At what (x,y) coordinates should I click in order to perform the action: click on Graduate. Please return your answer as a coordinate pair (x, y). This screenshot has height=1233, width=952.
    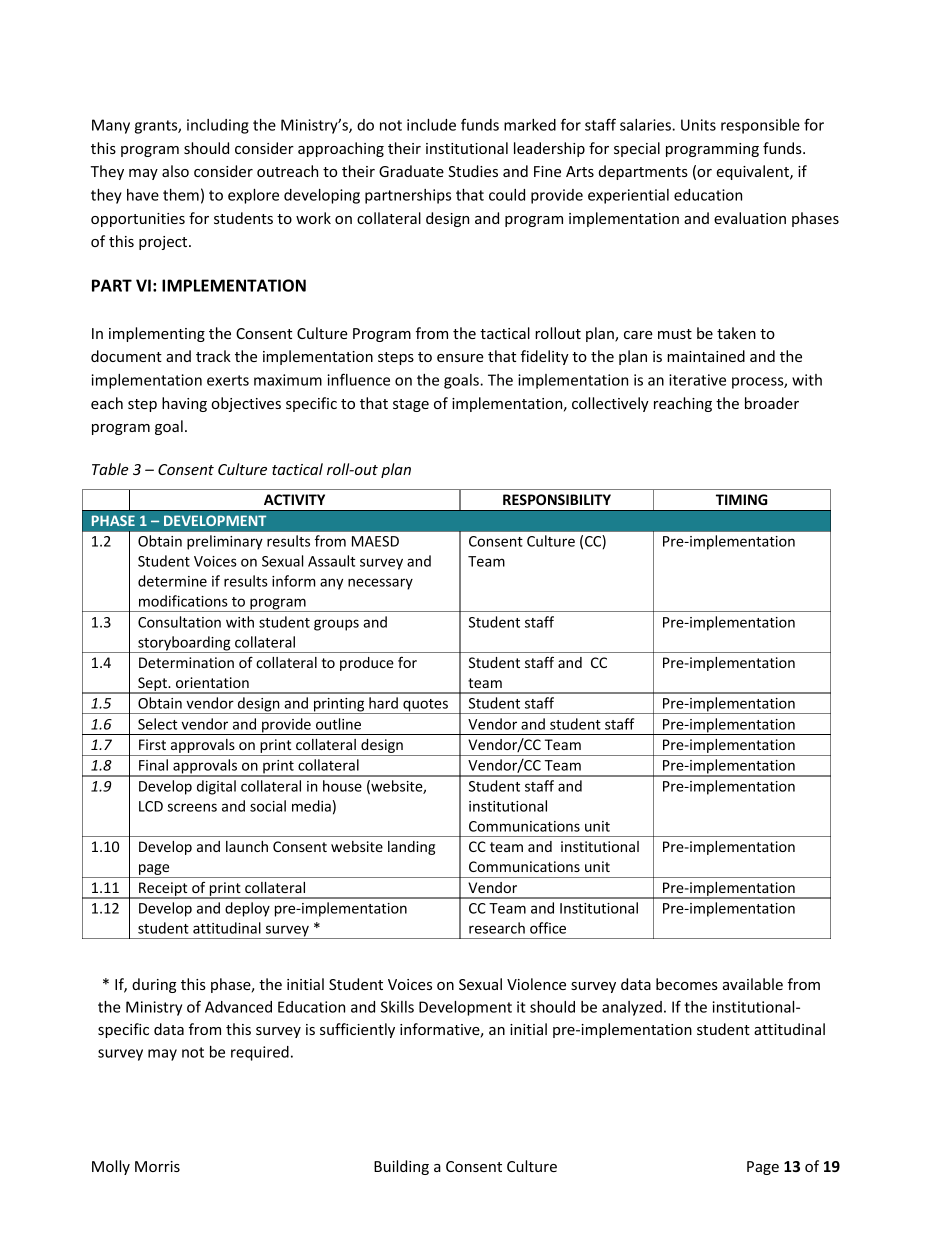
    Looking at the image, I should click on (411, 171).
